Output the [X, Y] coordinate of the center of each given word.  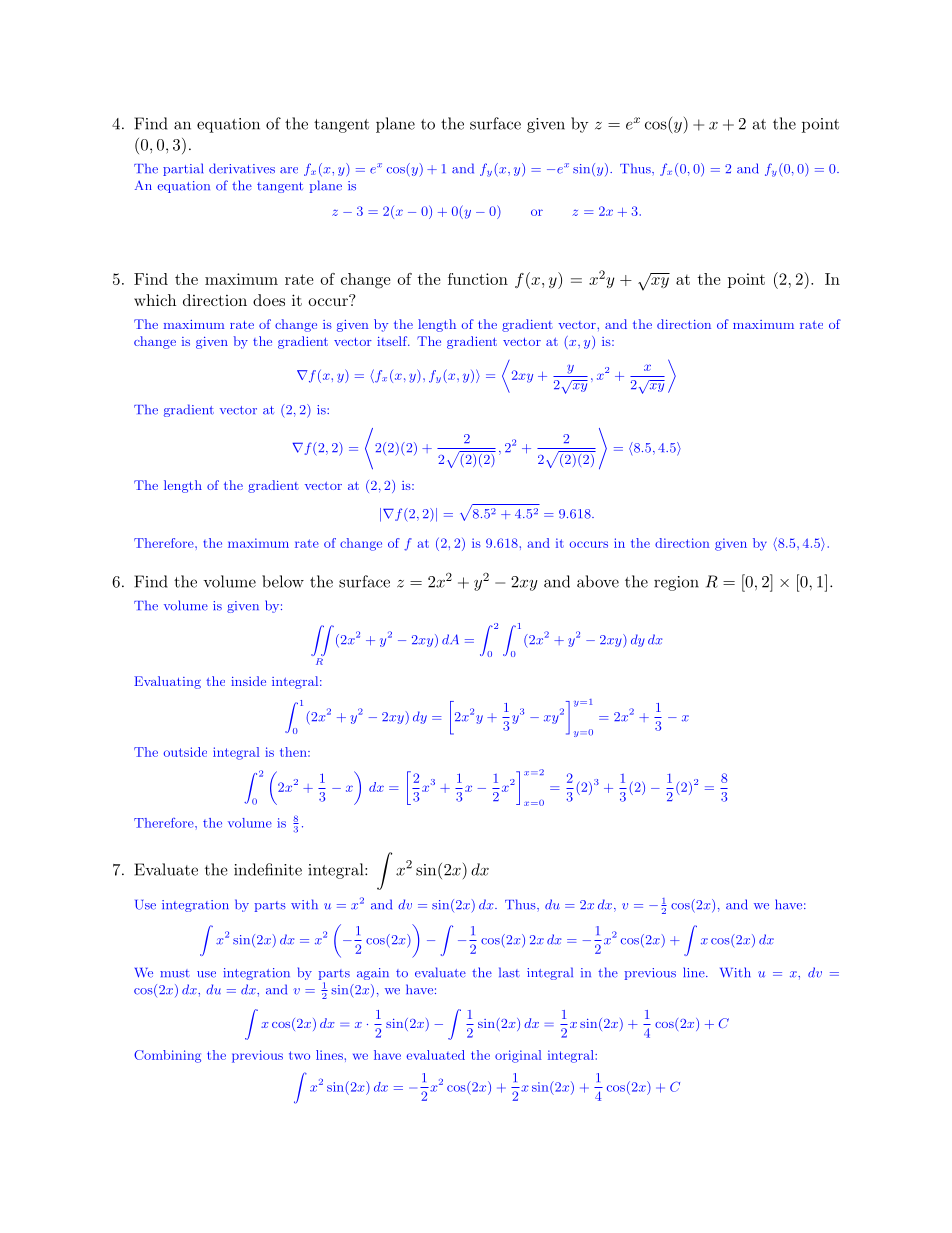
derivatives [242, 168]
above [598, 581]
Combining [167, 1056]
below [283, 581]
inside [248, 681]
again [373, 974]
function [478, 279]
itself [393, 341]
